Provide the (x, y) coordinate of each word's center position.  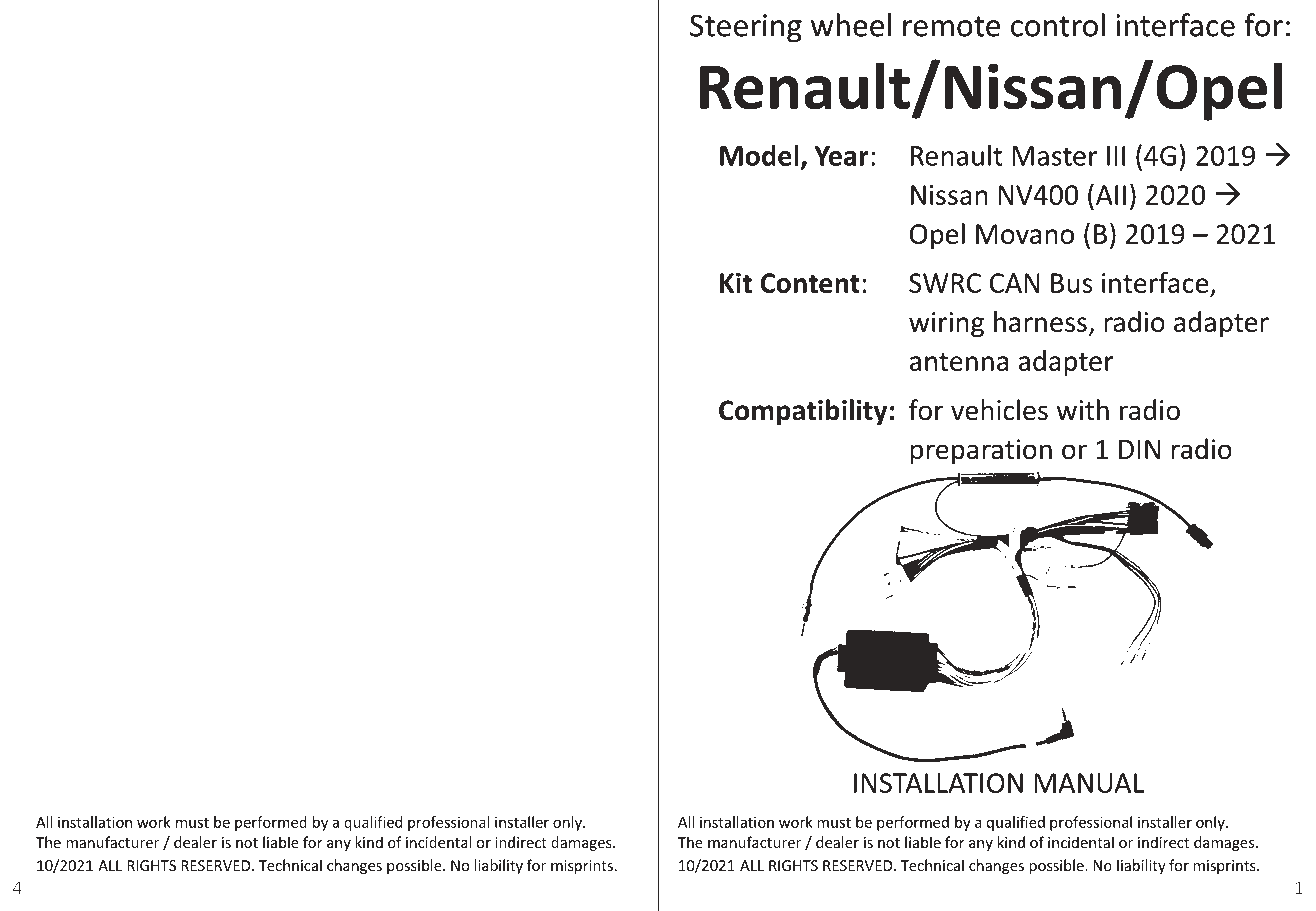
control (1058, 25)
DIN (1139, 449)
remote (951, 26)
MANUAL (1089, 783)
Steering (746, 28)
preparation (981, 452)
